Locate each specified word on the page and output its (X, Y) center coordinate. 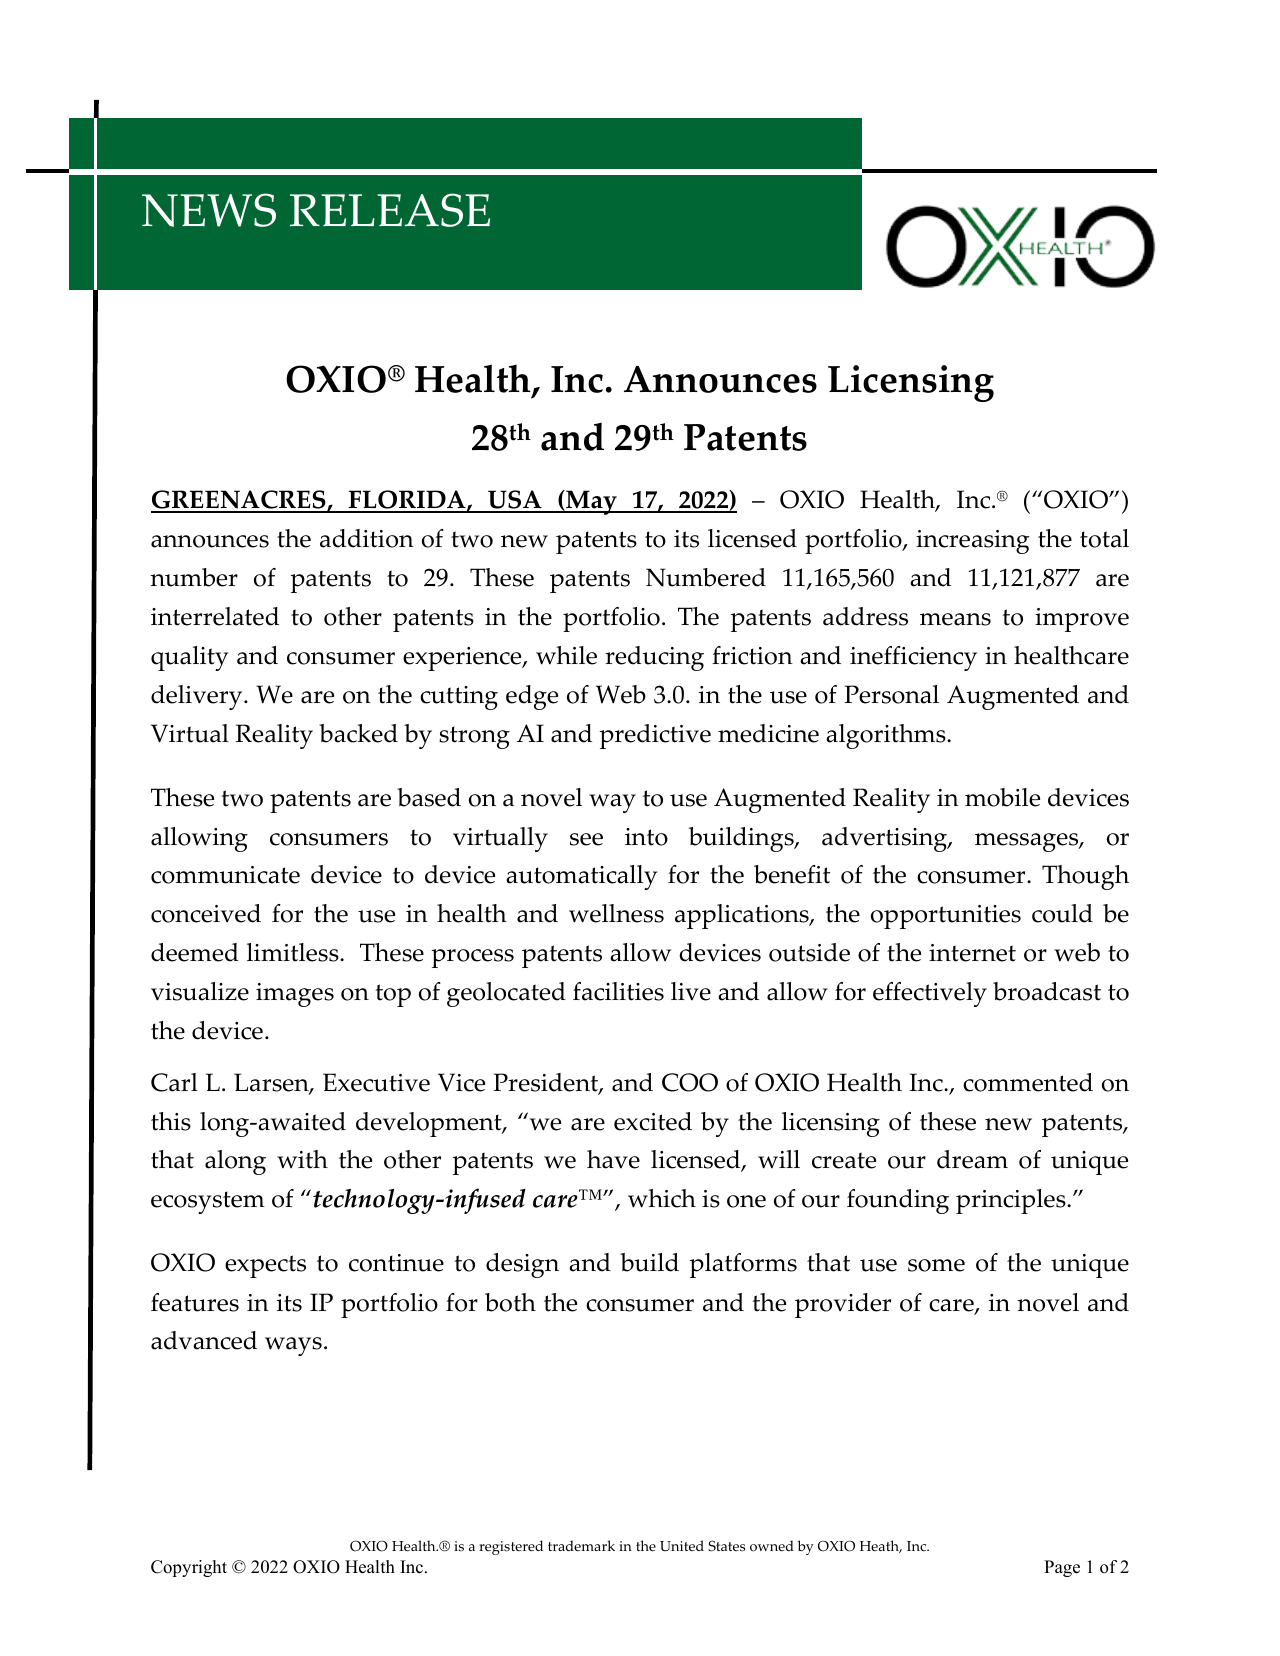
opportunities (946, 917)
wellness (616, 913)
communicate (225, 875)
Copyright (189, 1568)
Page (1062, 1568)
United (682, 1546)
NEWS (209, 210)
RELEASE (390, 210)
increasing (972, 542)
